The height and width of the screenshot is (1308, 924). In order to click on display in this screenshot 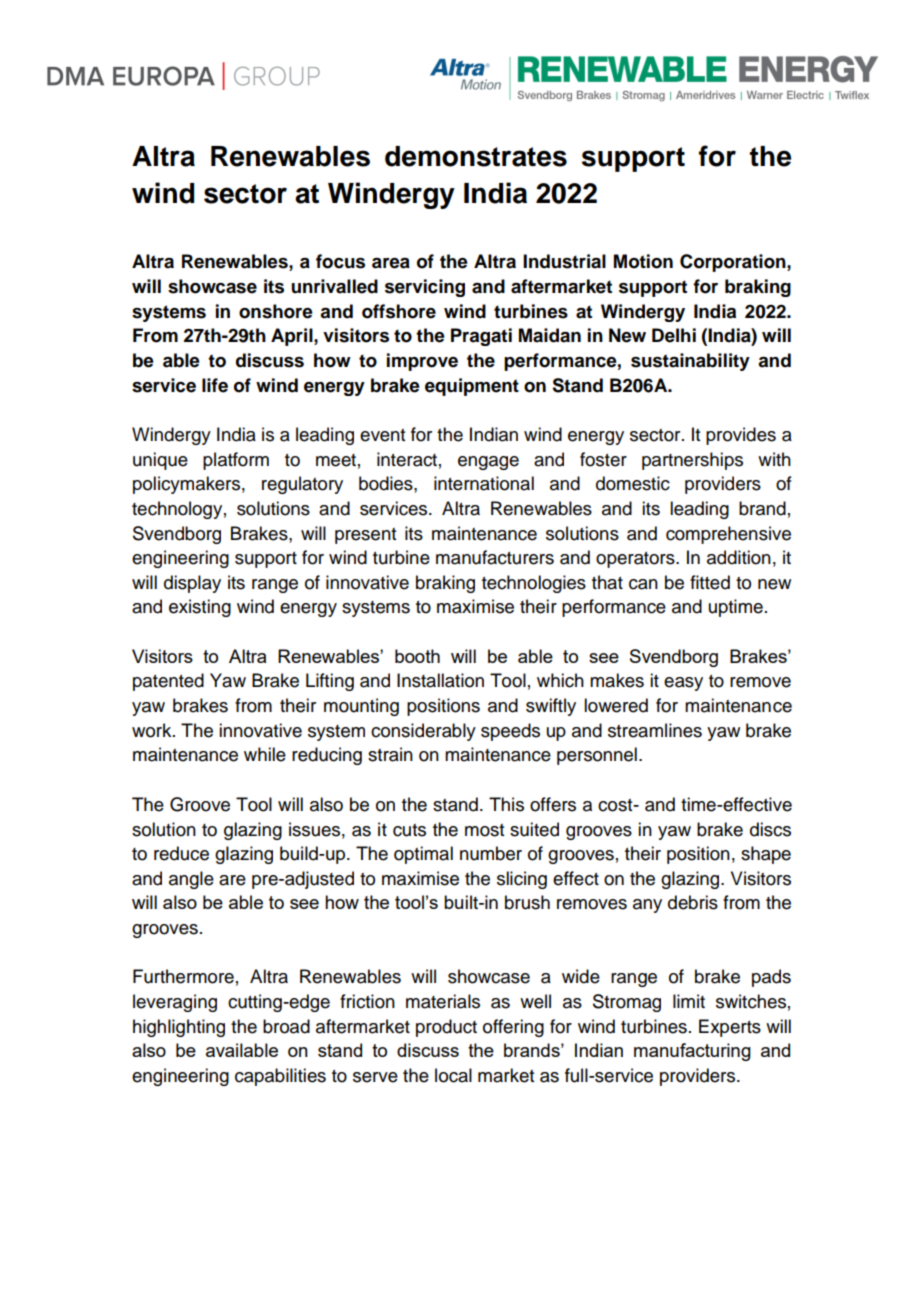, I will do `click(192, 584)`.
